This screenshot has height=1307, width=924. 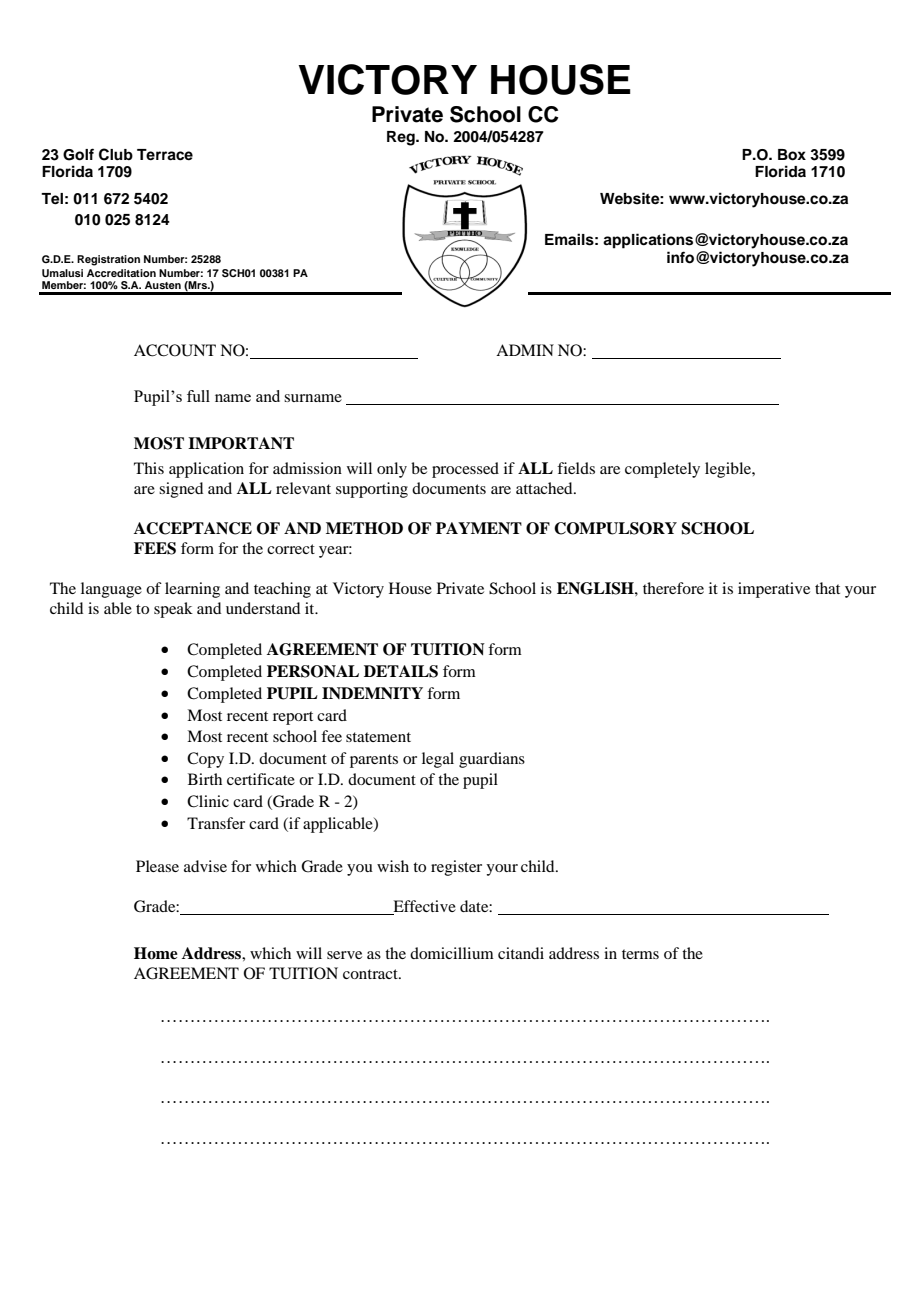 What do you see at coordinates (423, 907) in the screenshot?
I see `Effective` at bounding box center [423, 907].
